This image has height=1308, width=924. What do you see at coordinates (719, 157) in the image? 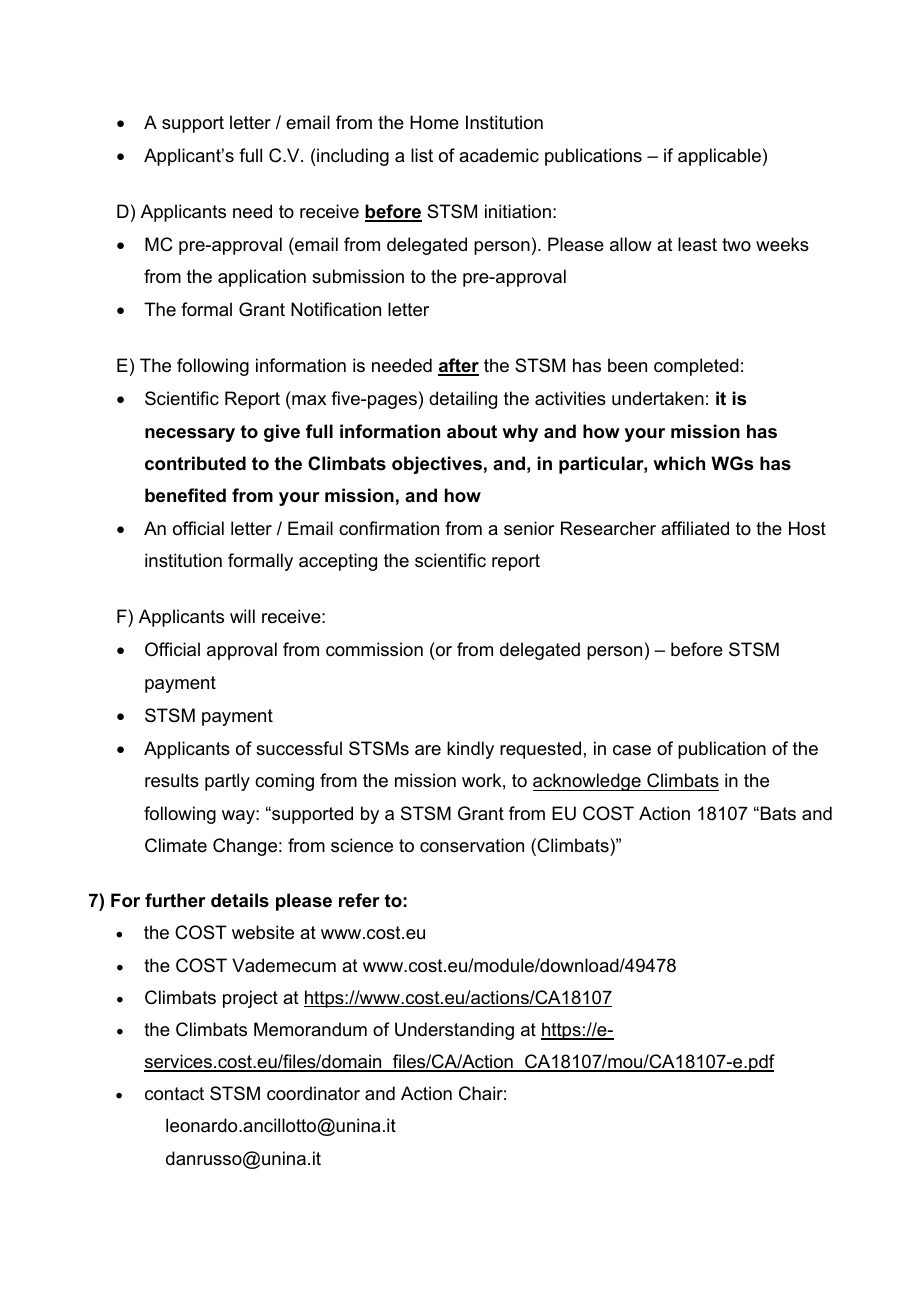
I see `applicable` at bounding box center [719, 157].
